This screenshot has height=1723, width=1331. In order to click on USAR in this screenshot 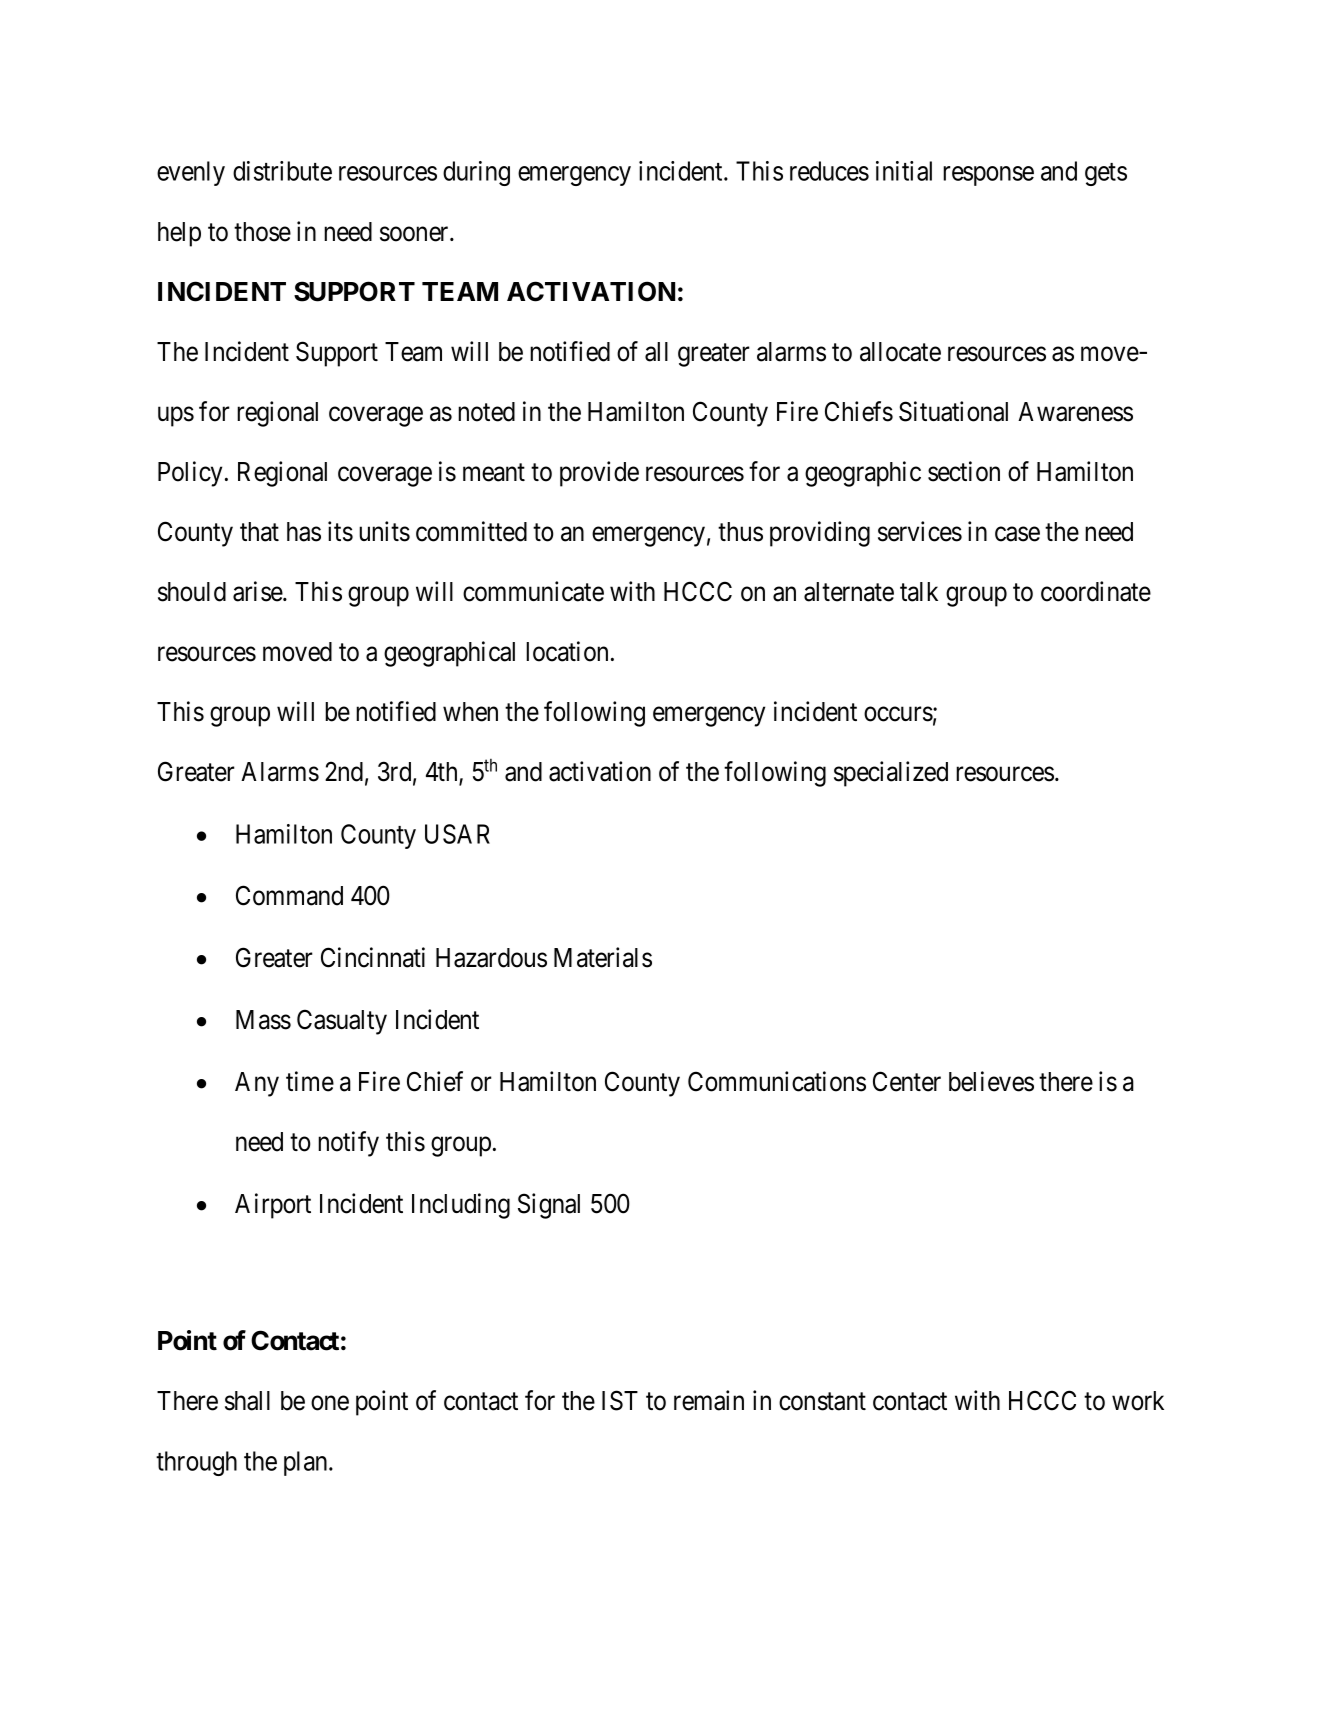, I will do `click(457, 834)`.
